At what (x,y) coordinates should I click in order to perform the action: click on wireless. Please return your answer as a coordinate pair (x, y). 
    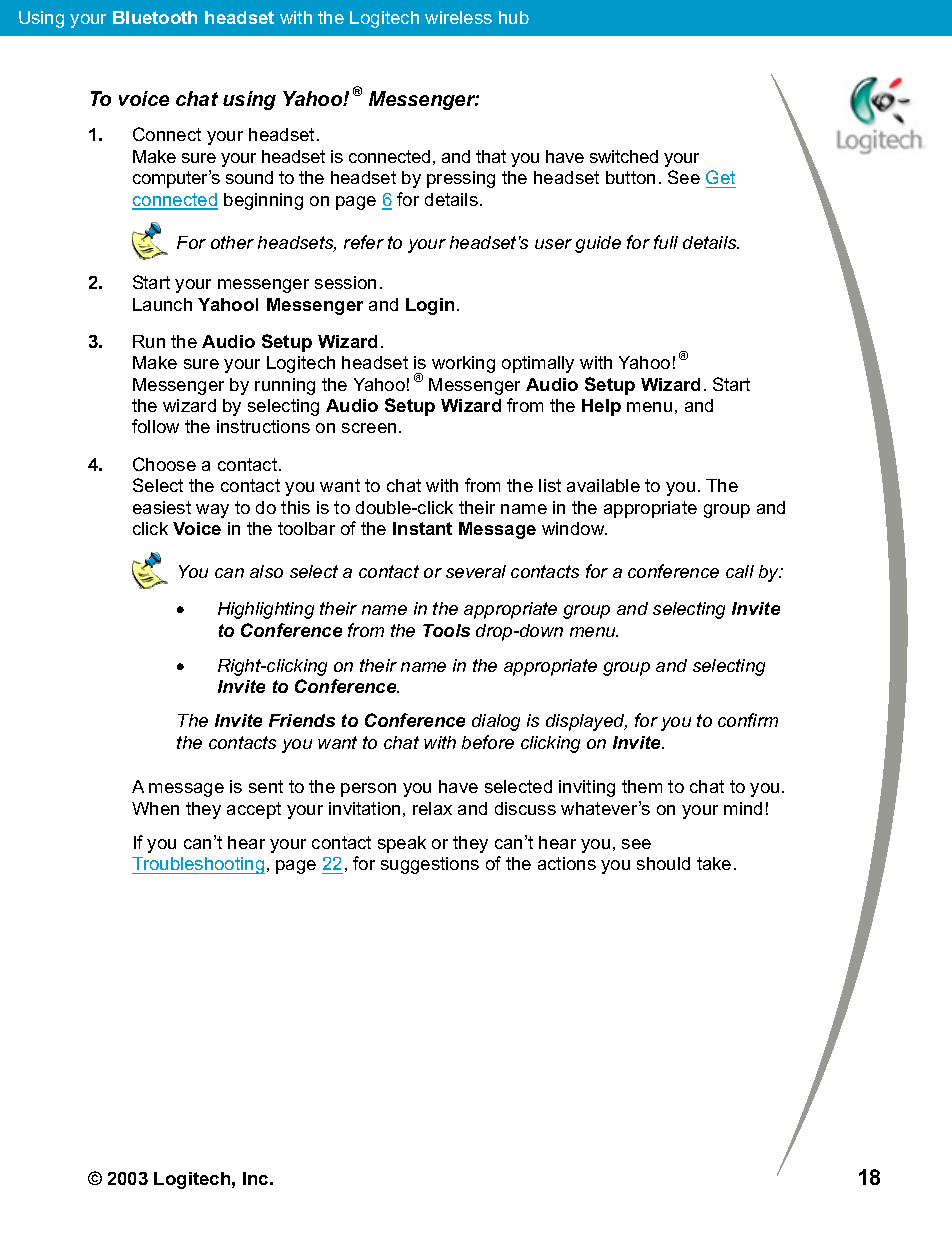
    Looking at the image, I should click on (458, 17).
